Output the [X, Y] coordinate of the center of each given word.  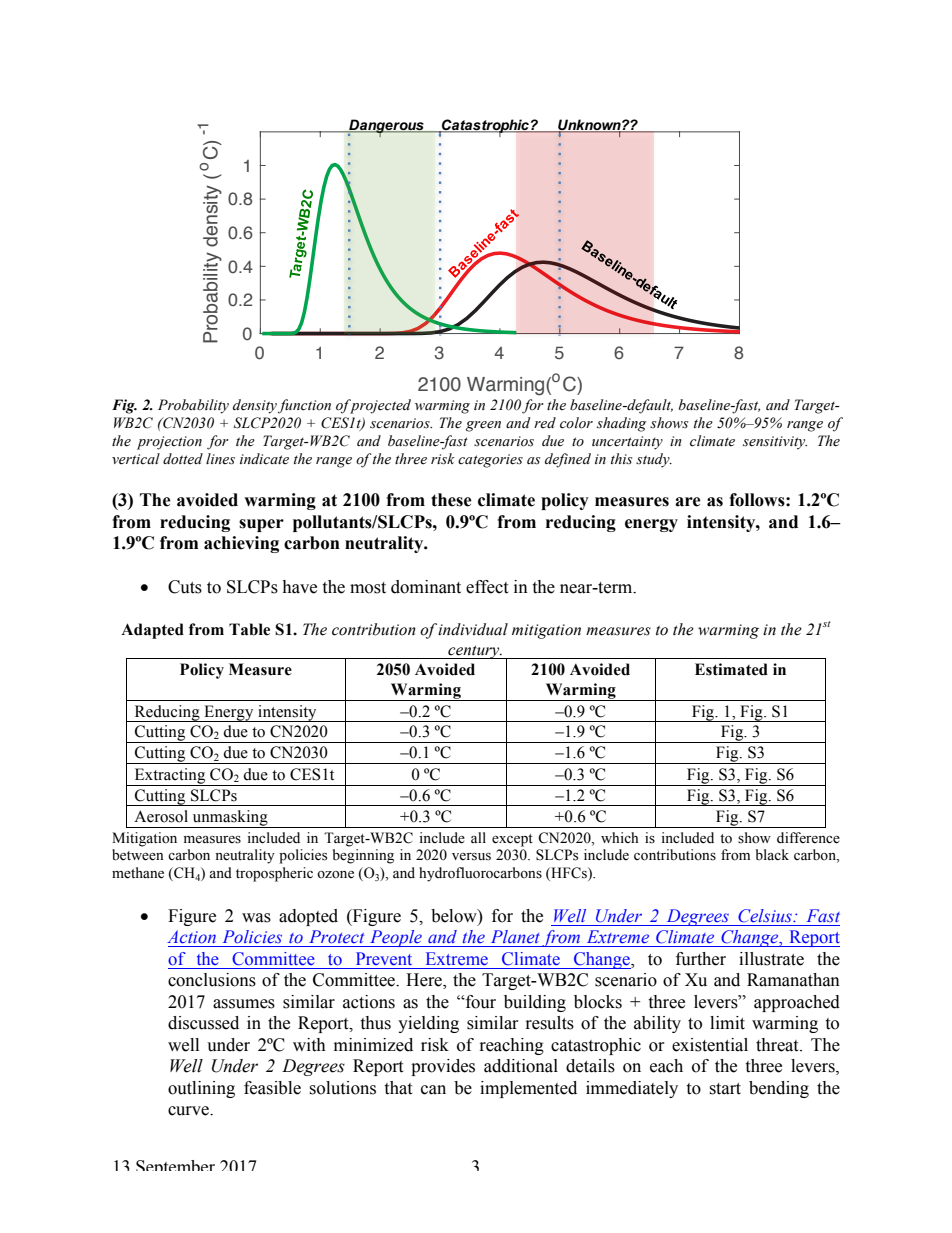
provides [443, 1067]
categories [490, 461]
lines [220, 459]
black [772, 854]
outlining [201, 1089]
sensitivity [775, 443]
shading [621, 424]
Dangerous [386, 127]
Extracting [170, 777]
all [478, 837]
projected [379, 406]
